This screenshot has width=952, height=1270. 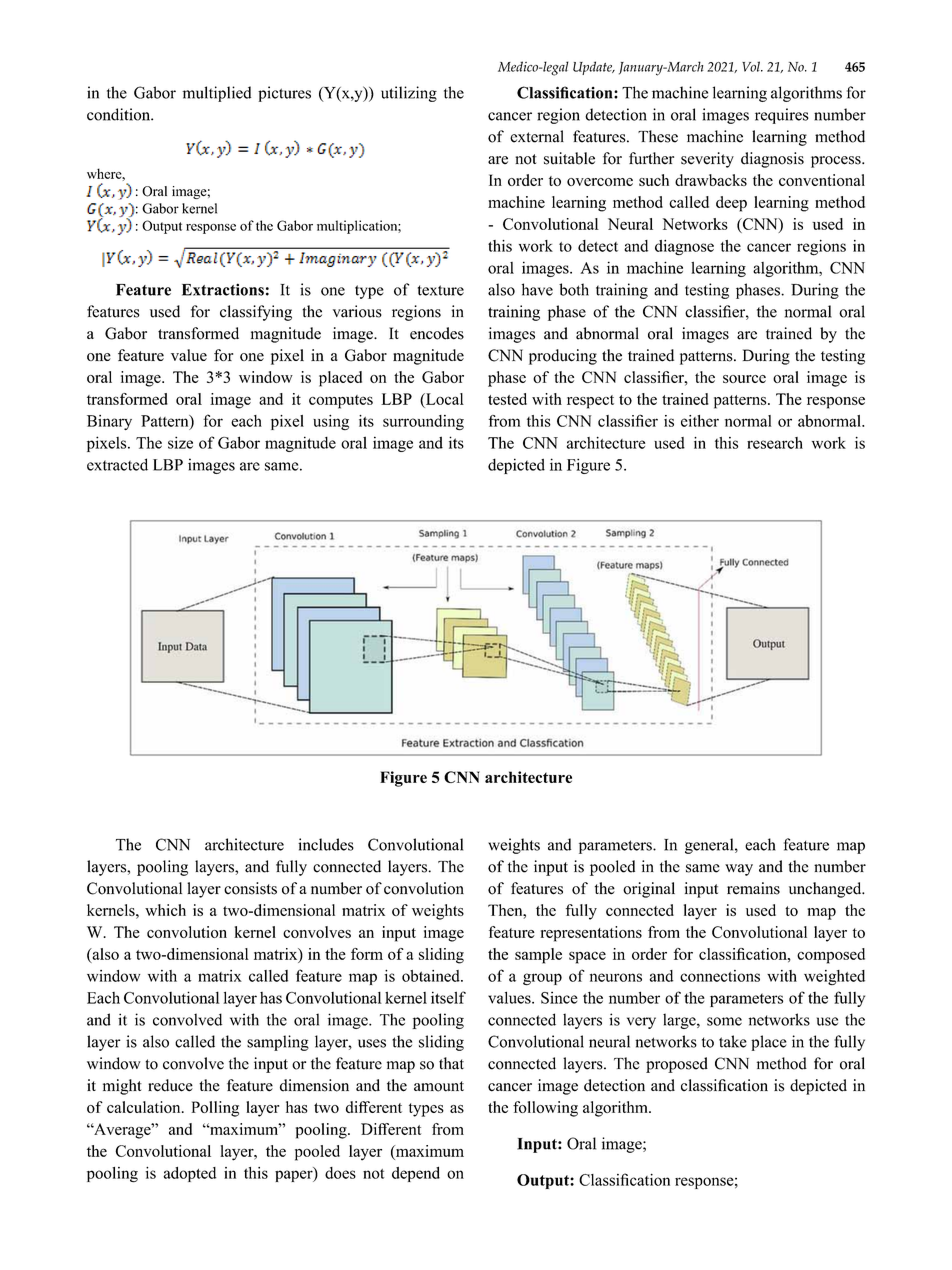 What do you see at coordinates (782, 116) in the screenshot?
I see `requires` at bounding box center [782, 116].
